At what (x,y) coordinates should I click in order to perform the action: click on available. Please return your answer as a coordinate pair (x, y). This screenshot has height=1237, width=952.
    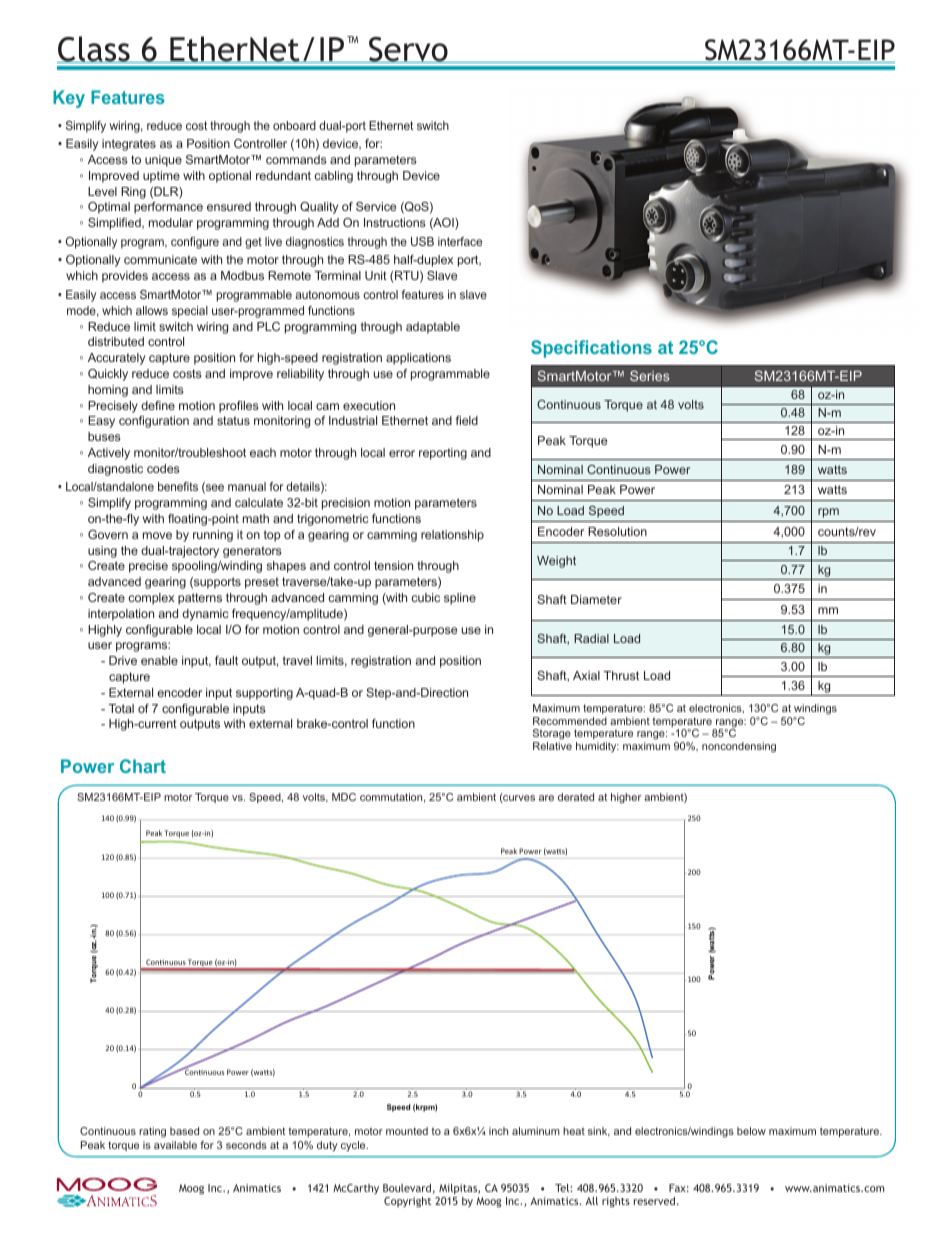
    Looking at the image, I should click on (175, 1145).
